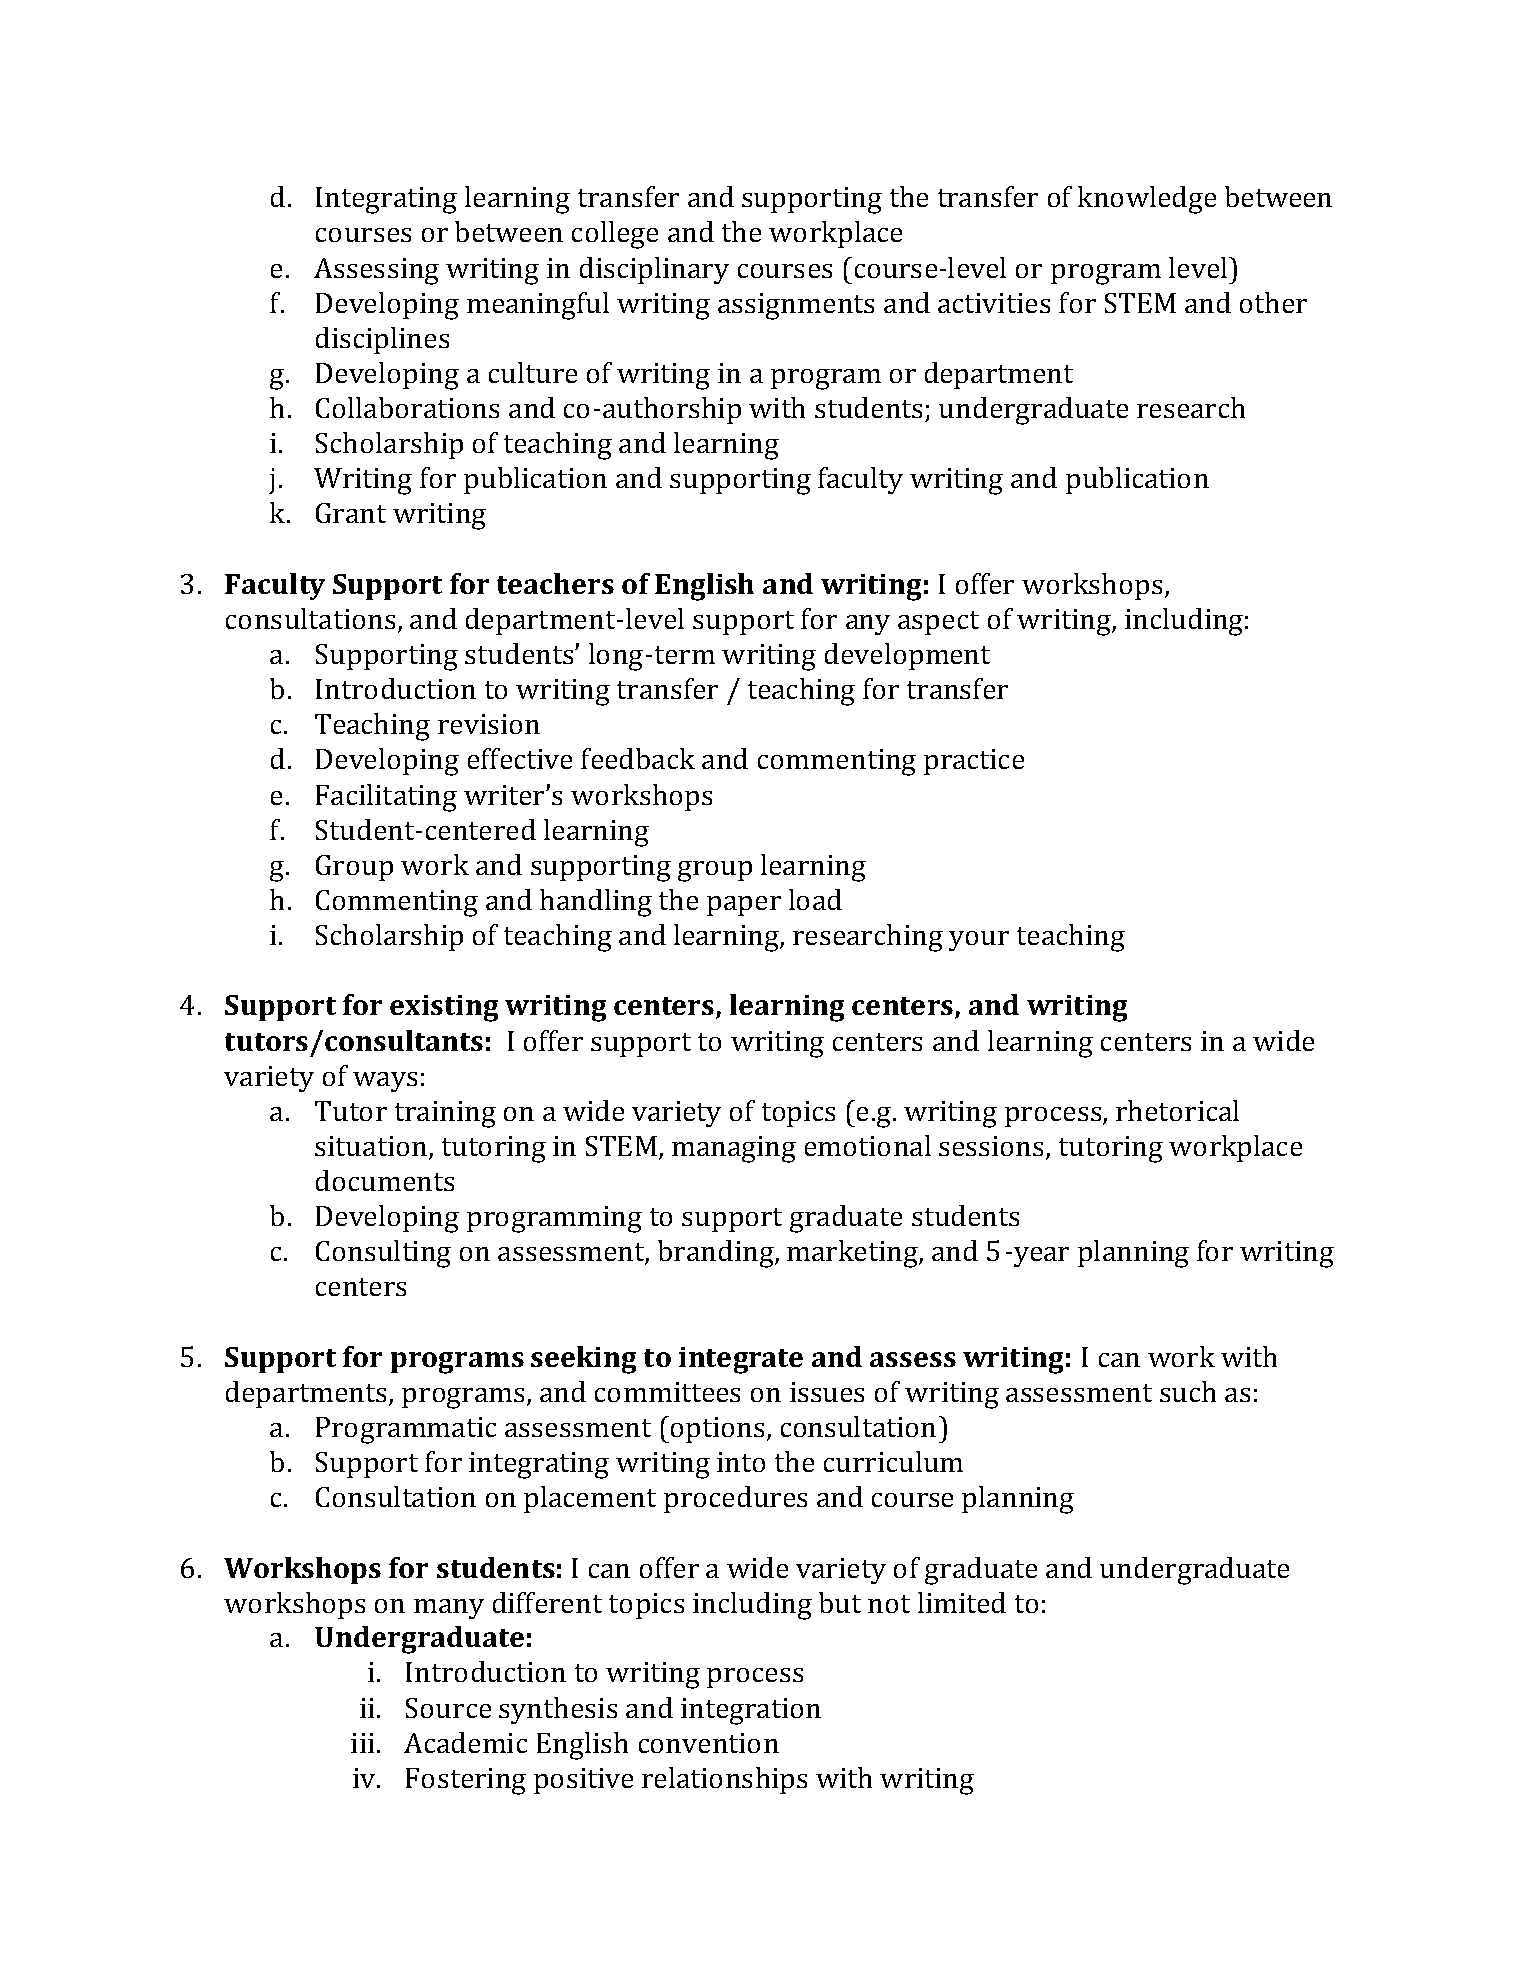 The image size is (1528, 1977). I want to click on rhetorical, so click(1177, 1110).
